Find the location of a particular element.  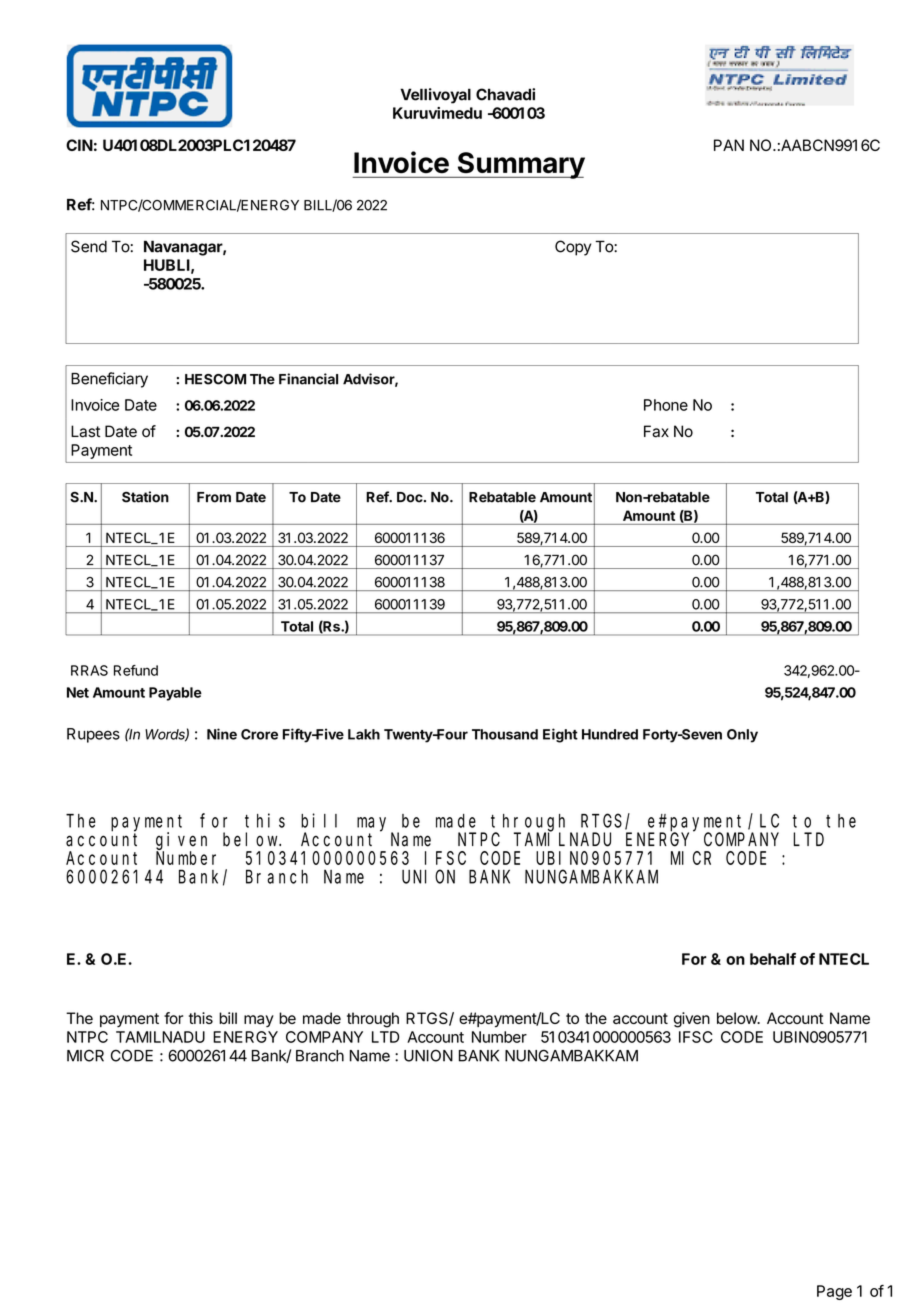

Copy is located at coordinates (573, 248).
